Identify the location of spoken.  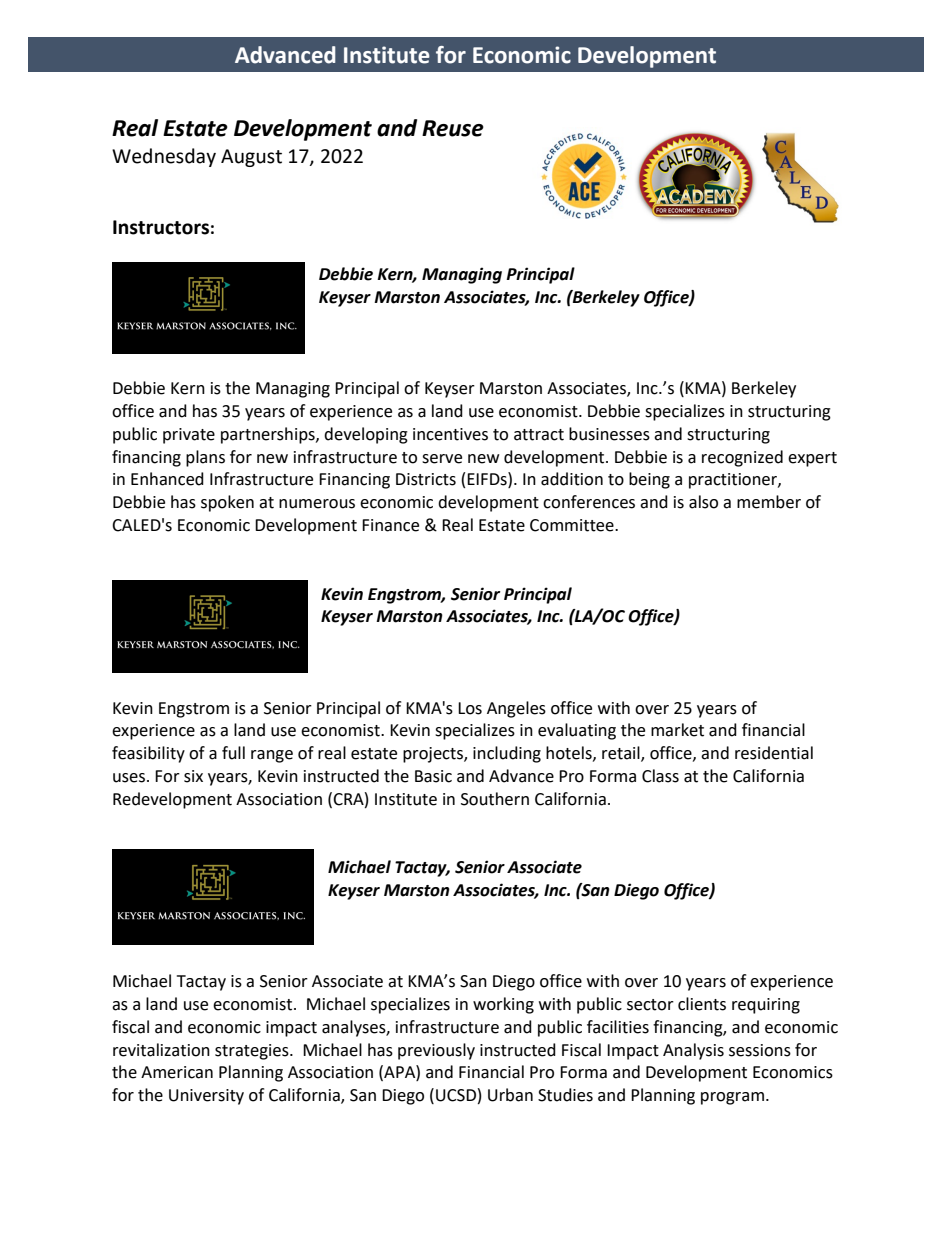
(227, 503).
